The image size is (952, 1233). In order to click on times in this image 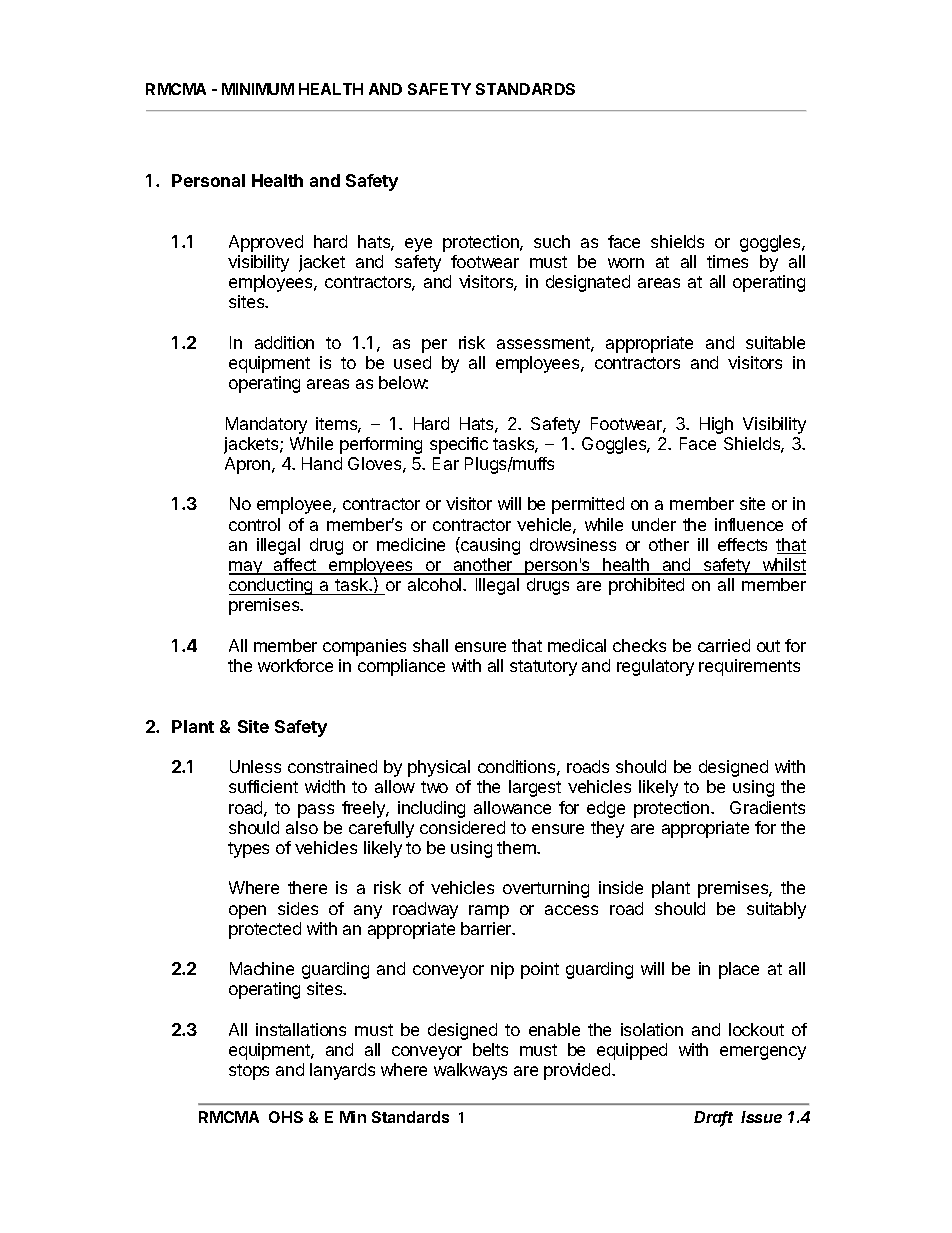, I will do `click(727, 261)`.
